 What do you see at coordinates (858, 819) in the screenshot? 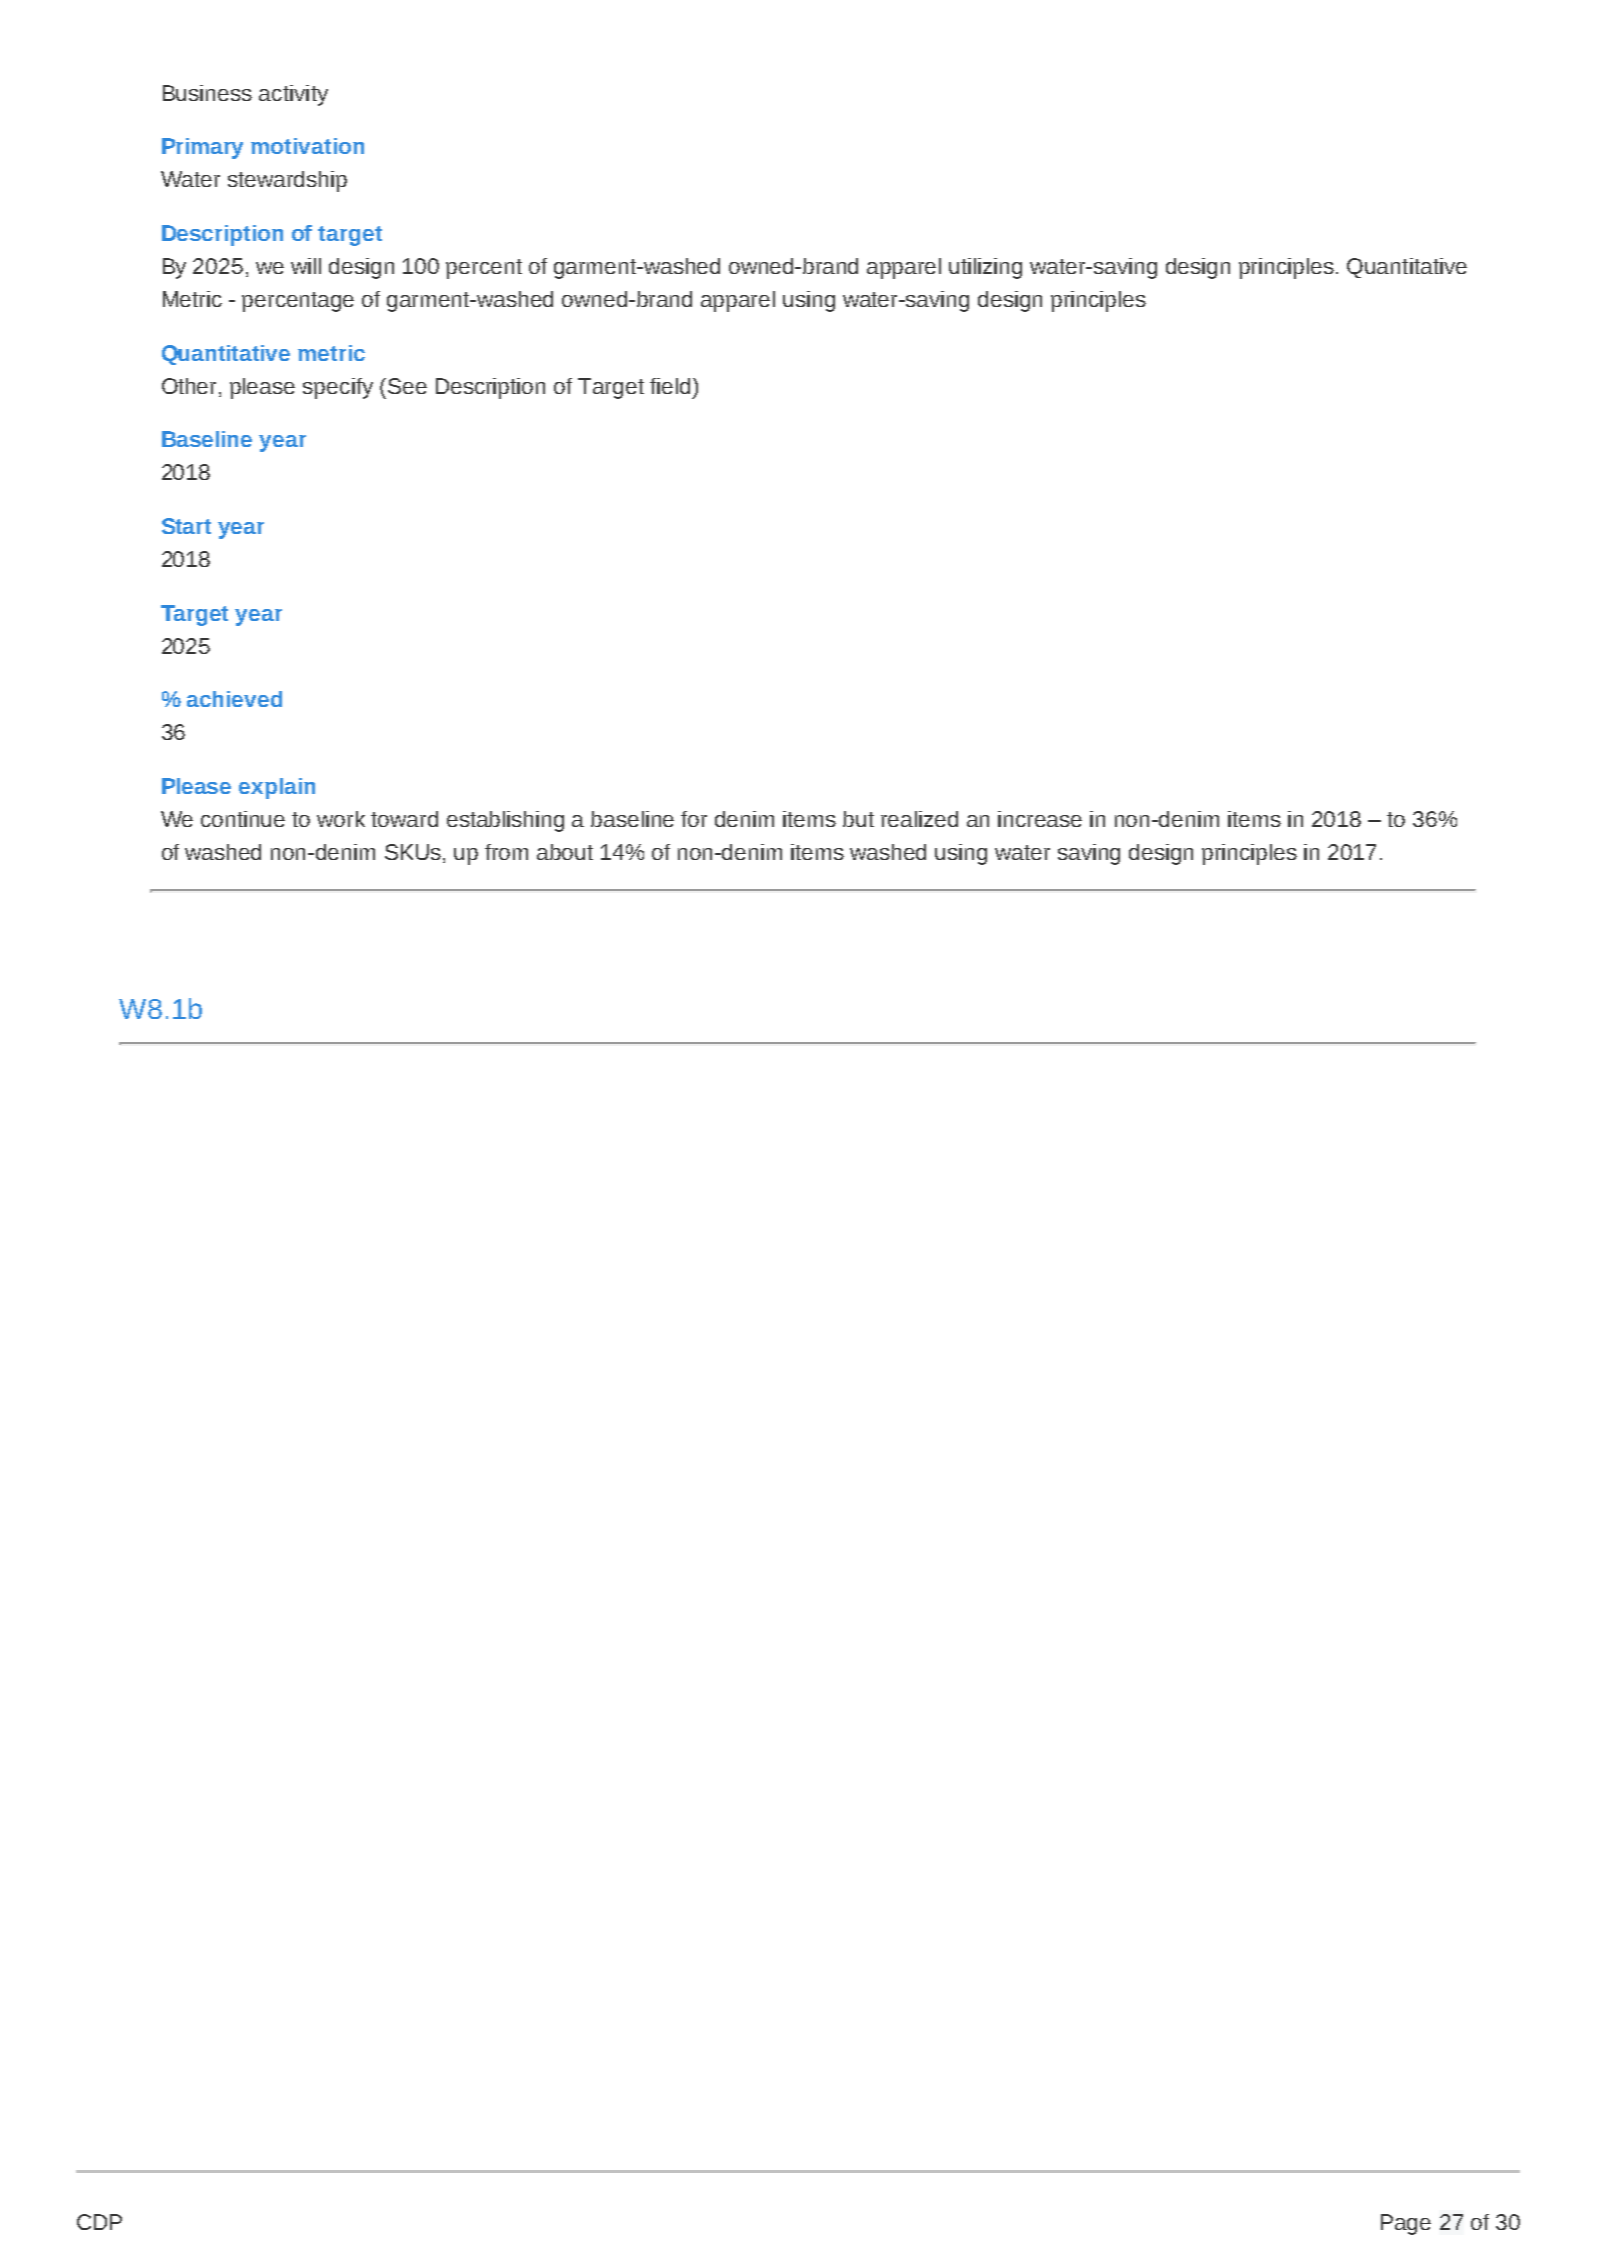
I see `but` at bounding box center [858, 819].
